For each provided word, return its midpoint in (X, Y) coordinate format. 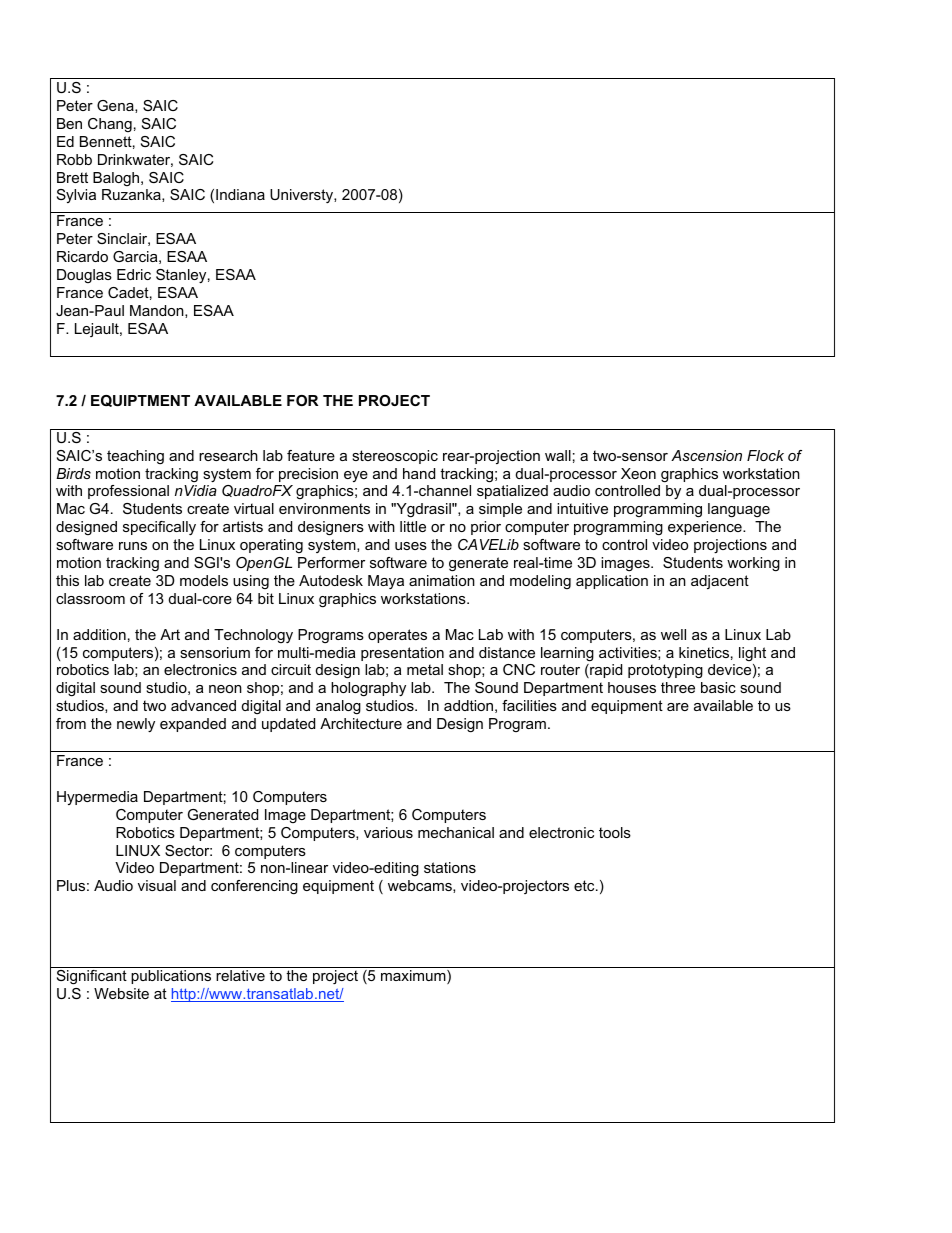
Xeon (638, 473)
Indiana (240, 194)
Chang (110, 125)
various (388, 832)
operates (397, 636)
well (673, 634)
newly (136, 725)
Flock (765, 455)
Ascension (706, 455)
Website (121, 993)
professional (128, 492)
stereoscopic (395, 457)
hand (419, 473)
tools (615, 832)
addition (99, 634)
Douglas (84, 276)
